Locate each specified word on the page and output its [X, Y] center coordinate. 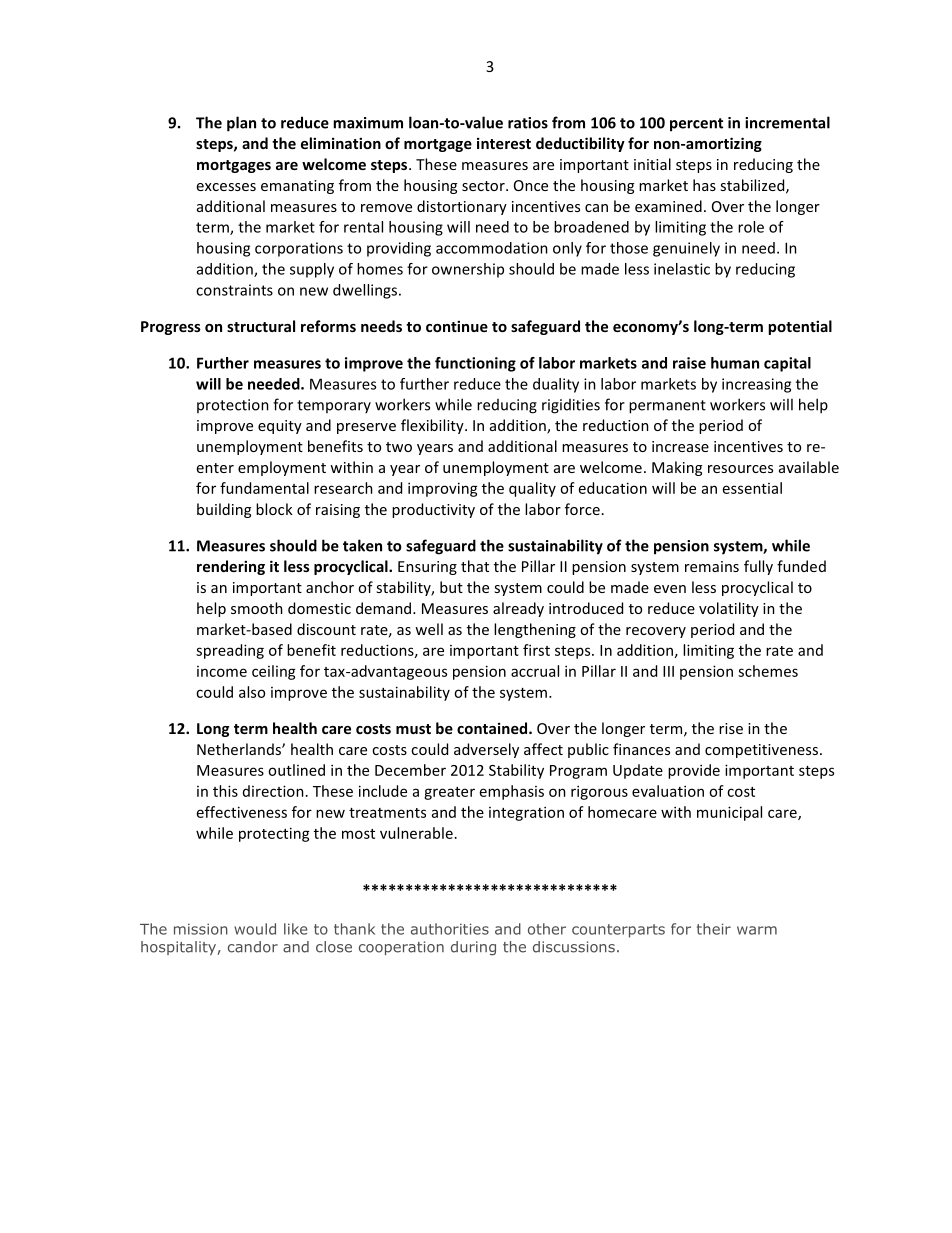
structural [261, 326]
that [475, 566]
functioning [475, 364]
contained [493, 728]
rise [731, 728]
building [224, 510]
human [735, 363]
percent [696, 125]
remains [712, 566]
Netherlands [240, 749]
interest [504, 143]
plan [241, 124]
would [255, 929]
